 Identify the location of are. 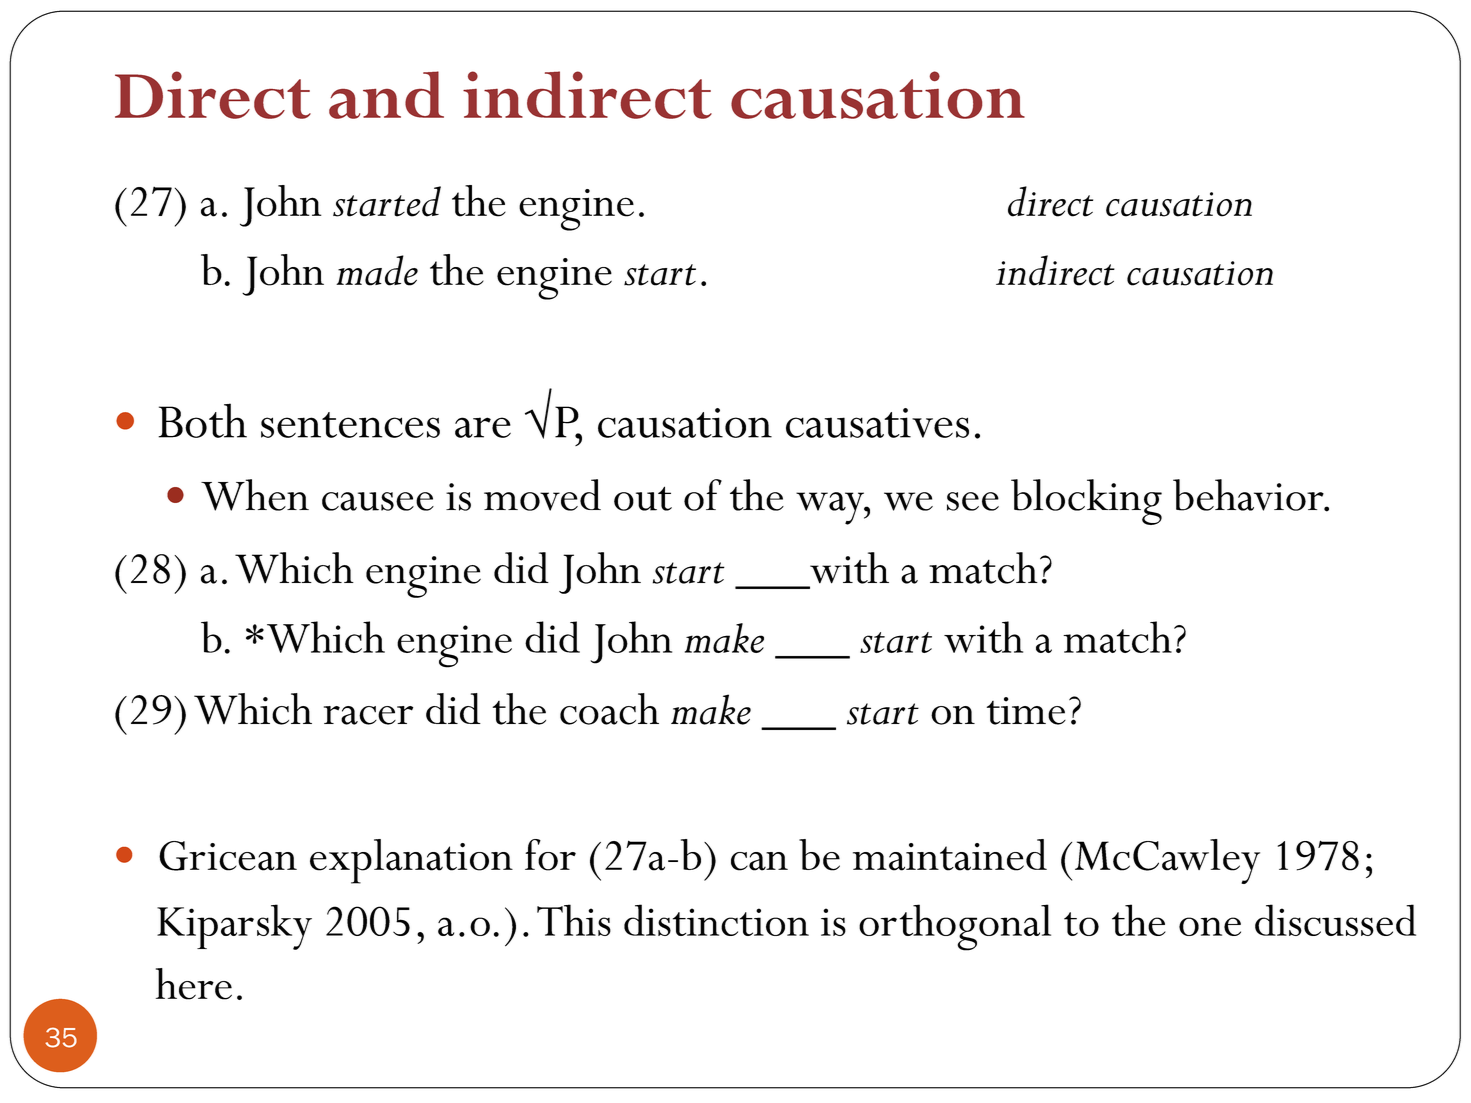
(483, 427).
